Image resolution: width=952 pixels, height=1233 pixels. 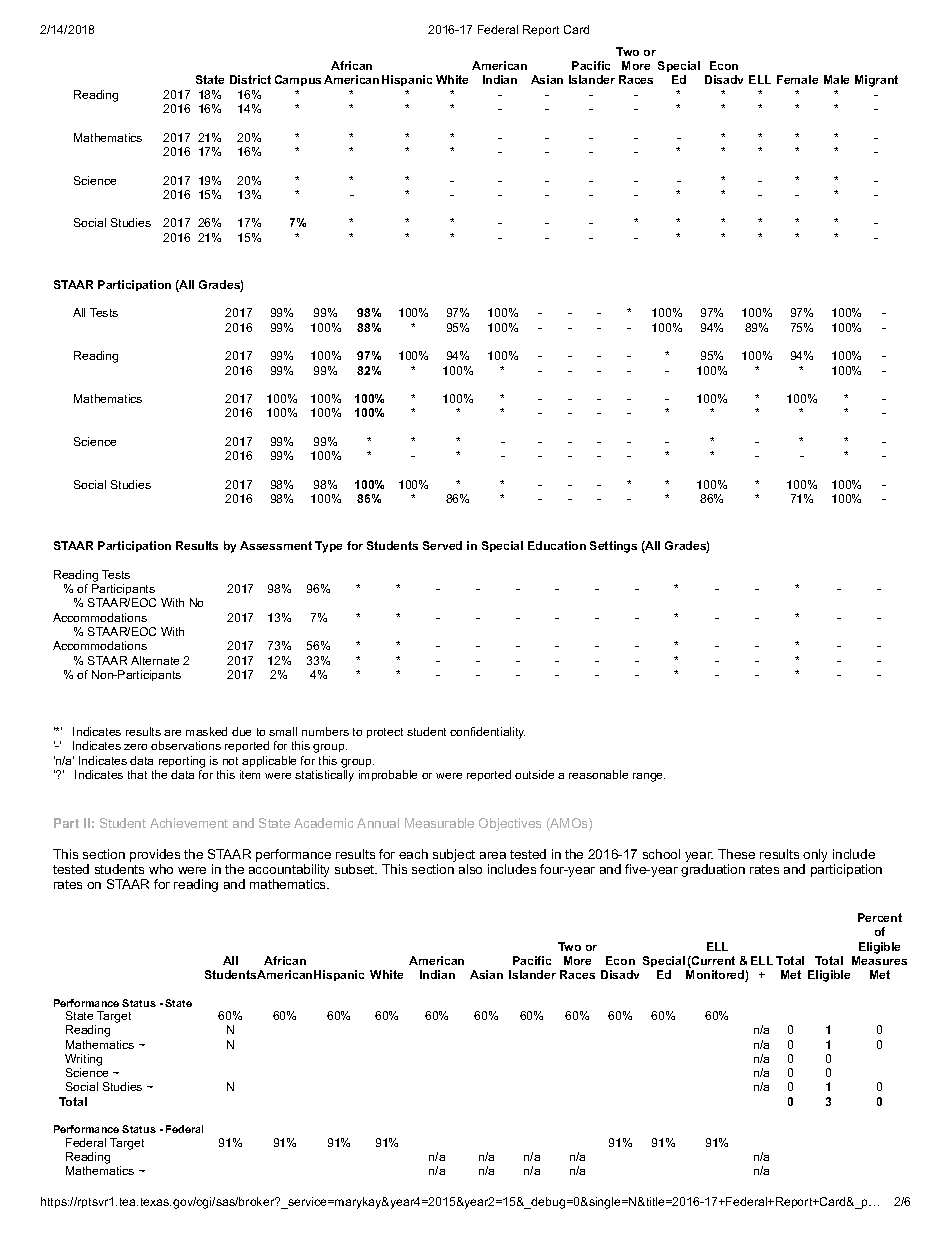 I want to click on Alternate, so click(x=155, y=660).
